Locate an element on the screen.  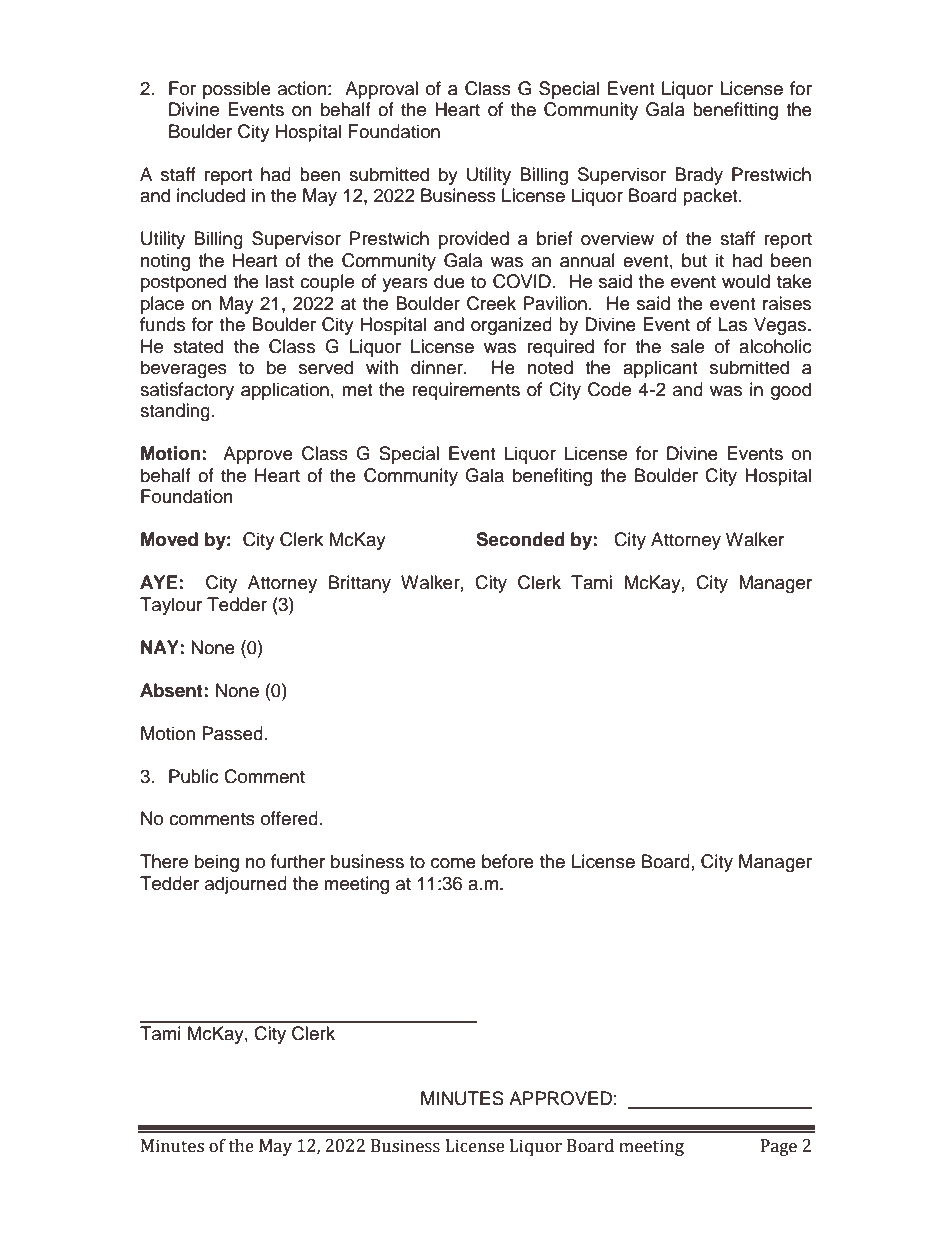
requirements is located at coordinates (466, 391).
